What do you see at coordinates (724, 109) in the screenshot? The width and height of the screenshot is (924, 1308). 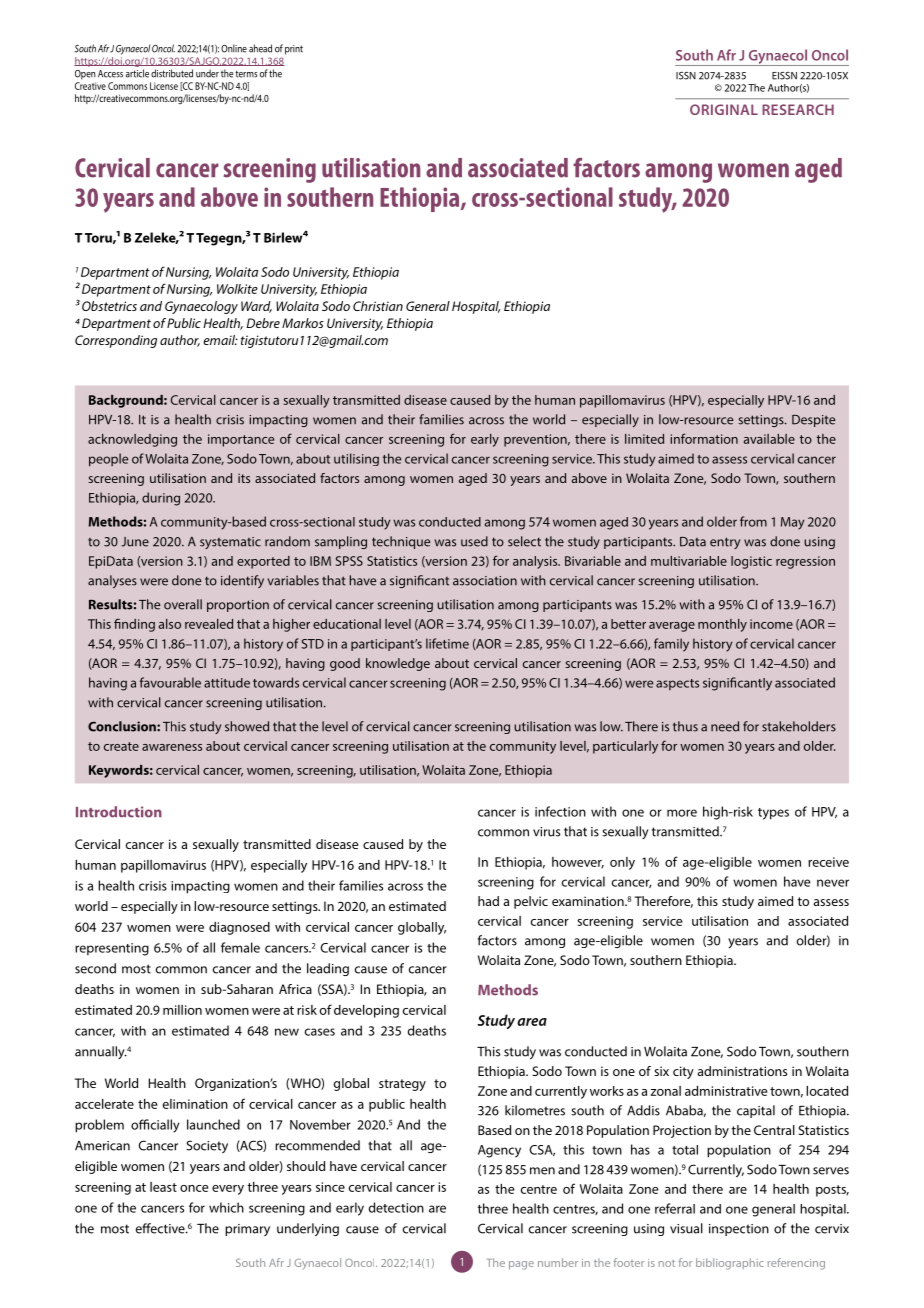 I see `ORIGINAL` at bounding box center [724, 109].
